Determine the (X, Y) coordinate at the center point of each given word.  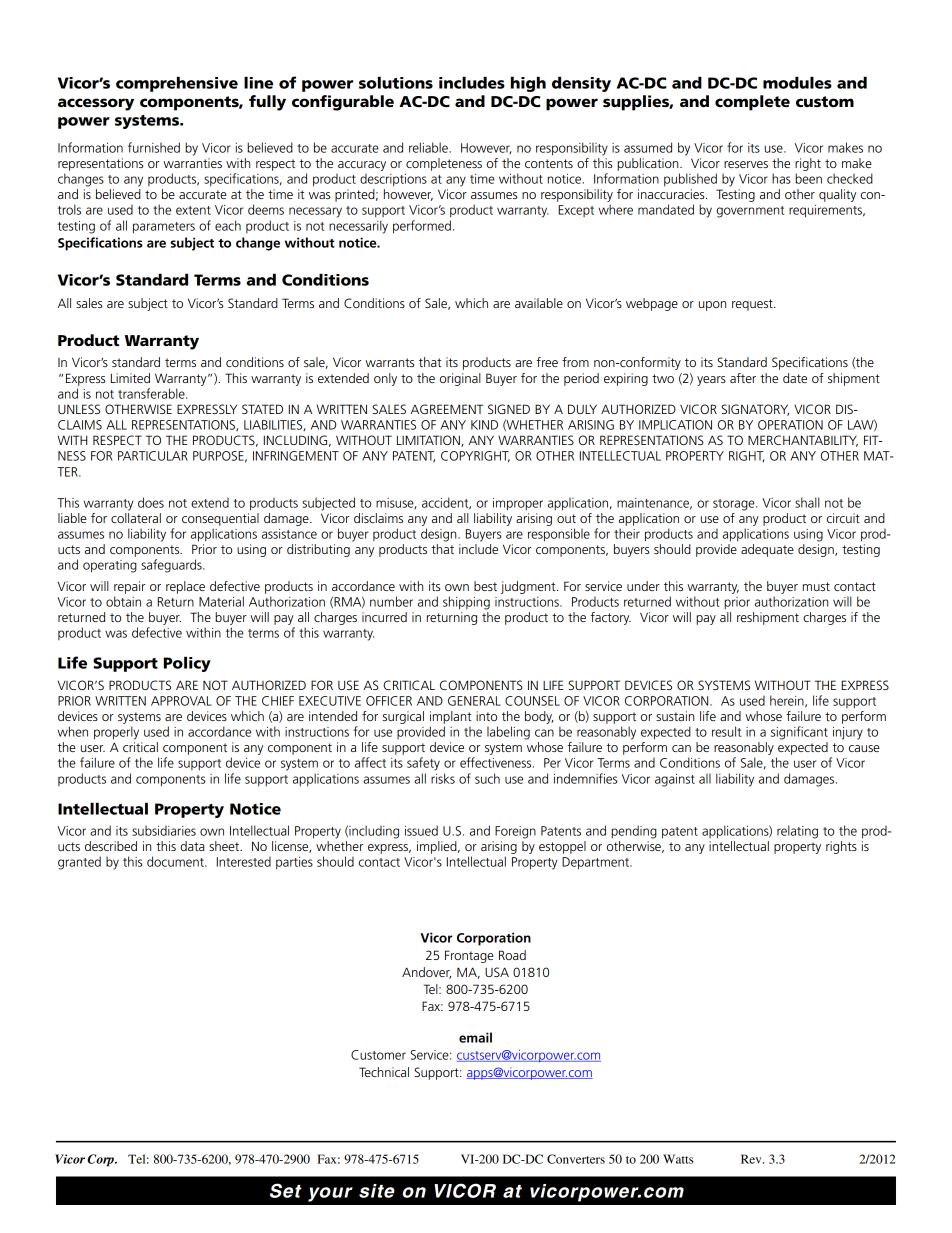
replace (185, 587)
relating (797, 832)
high (528, 84)
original (460, 379)
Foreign (515, 832)
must (816, 586)
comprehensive (177, 84)
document (176, 861)
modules (797, 82)
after (743, 378)
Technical (384, 1072)
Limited (130, 378)
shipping (466, 603)
